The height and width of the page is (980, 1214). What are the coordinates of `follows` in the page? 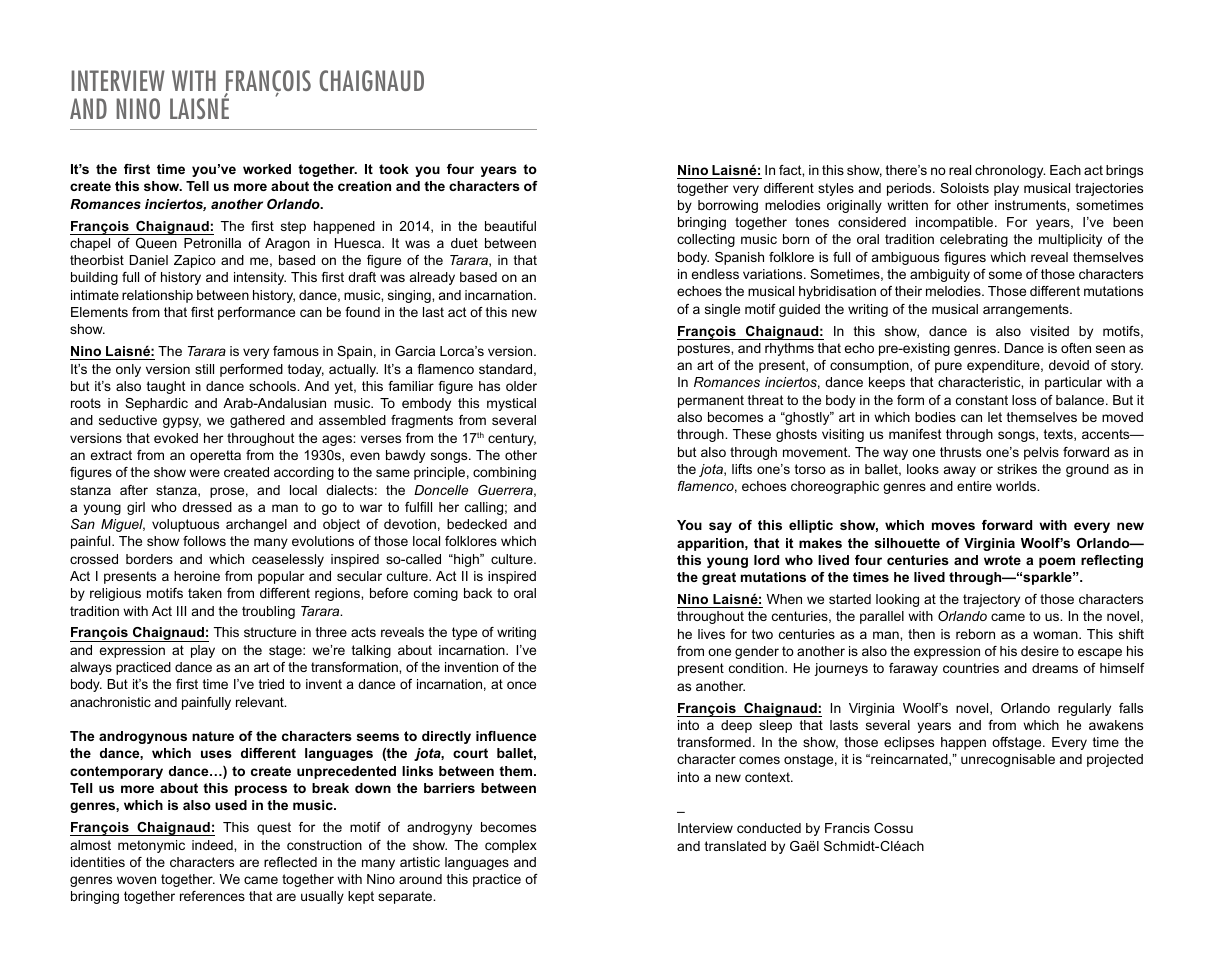 It's located at (204, 541).
